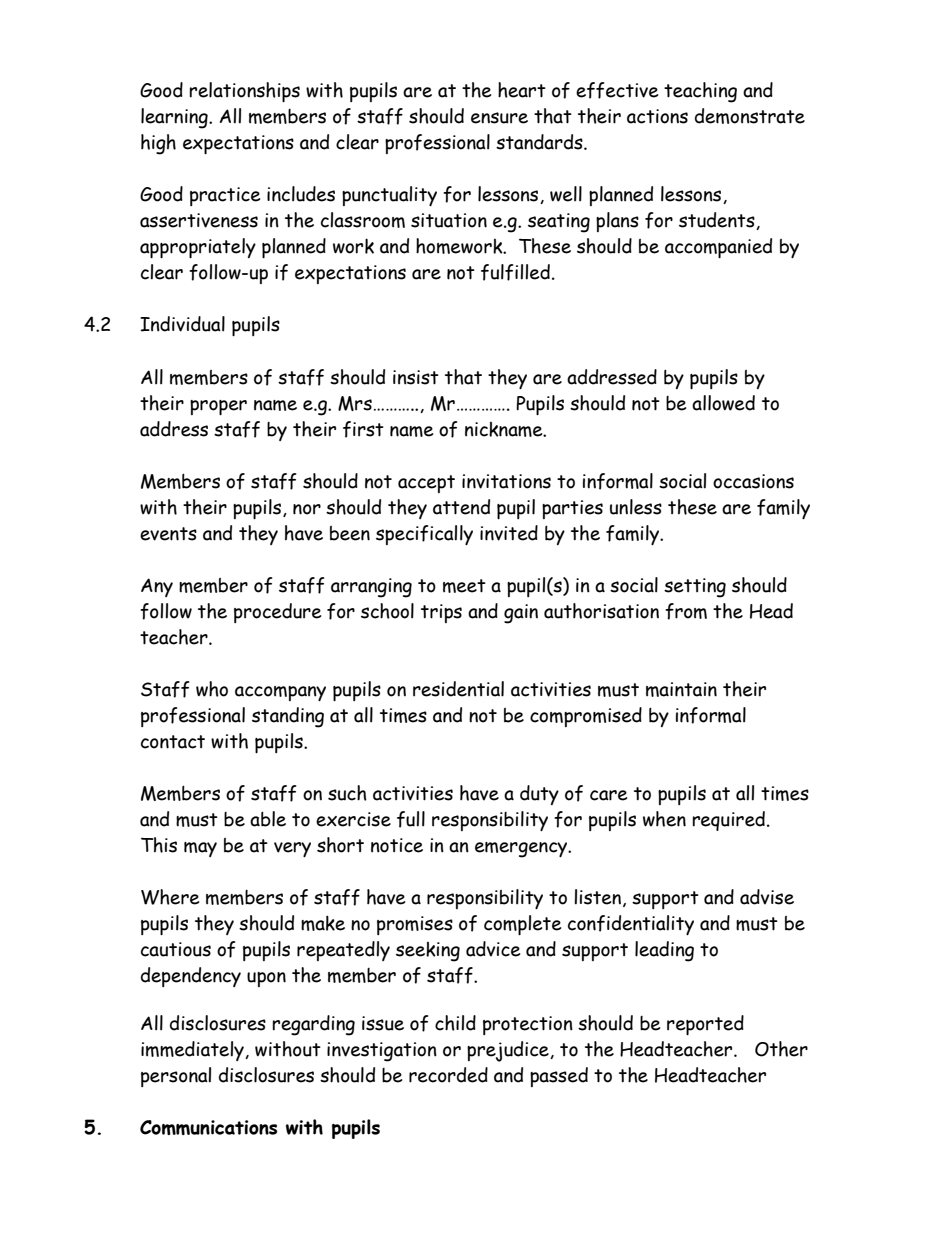 This page has width=952, height=1233. I want to click on Individual, so click(182, 324).
